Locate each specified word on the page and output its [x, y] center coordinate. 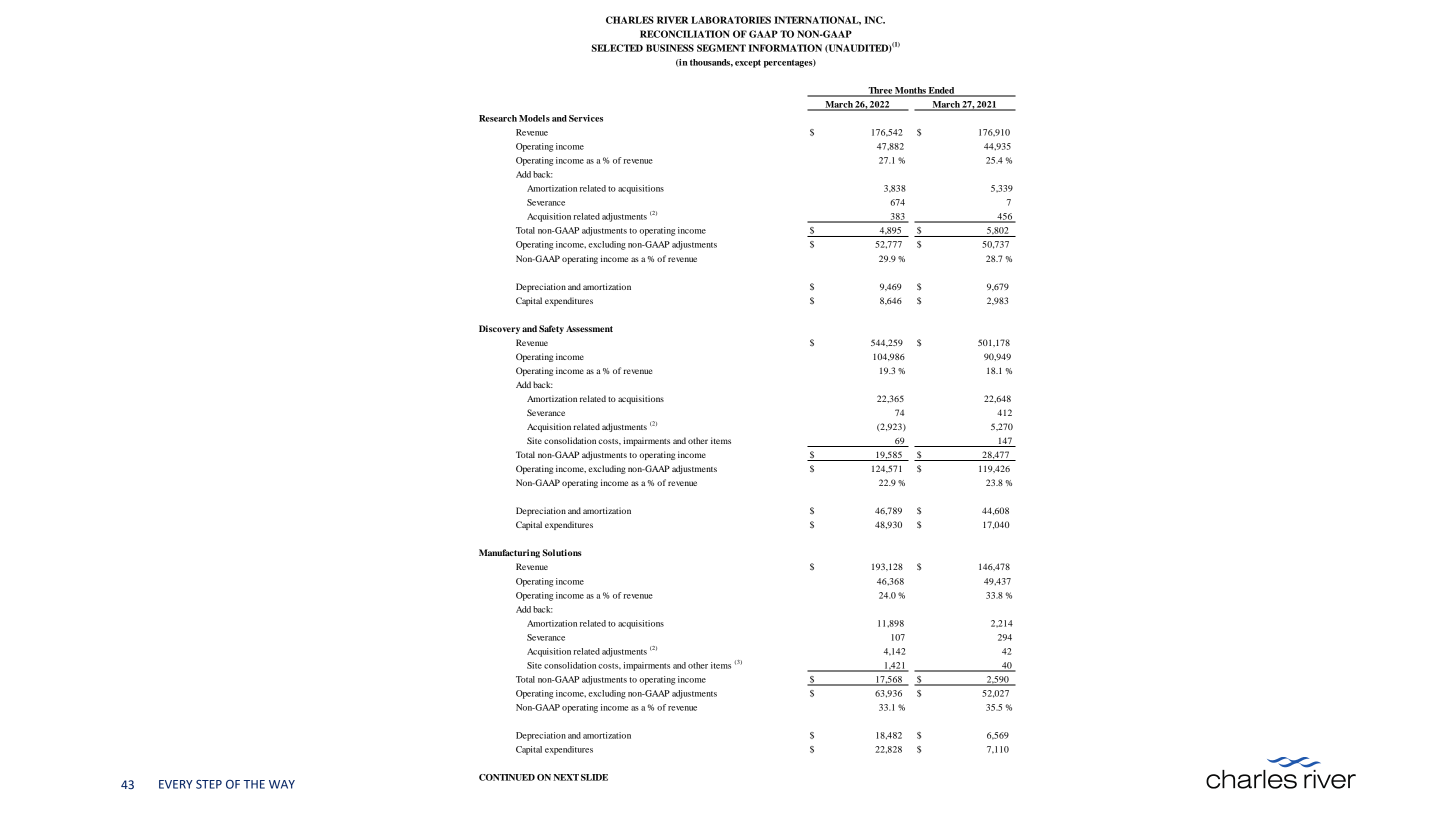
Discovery [499, 329]
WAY [282, 784]
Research [498, 118]
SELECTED [617, 48]
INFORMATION [785, 48]
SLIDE [594, 777]
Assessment [589, 328]
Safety [551, 329]
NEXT [566, 777]
